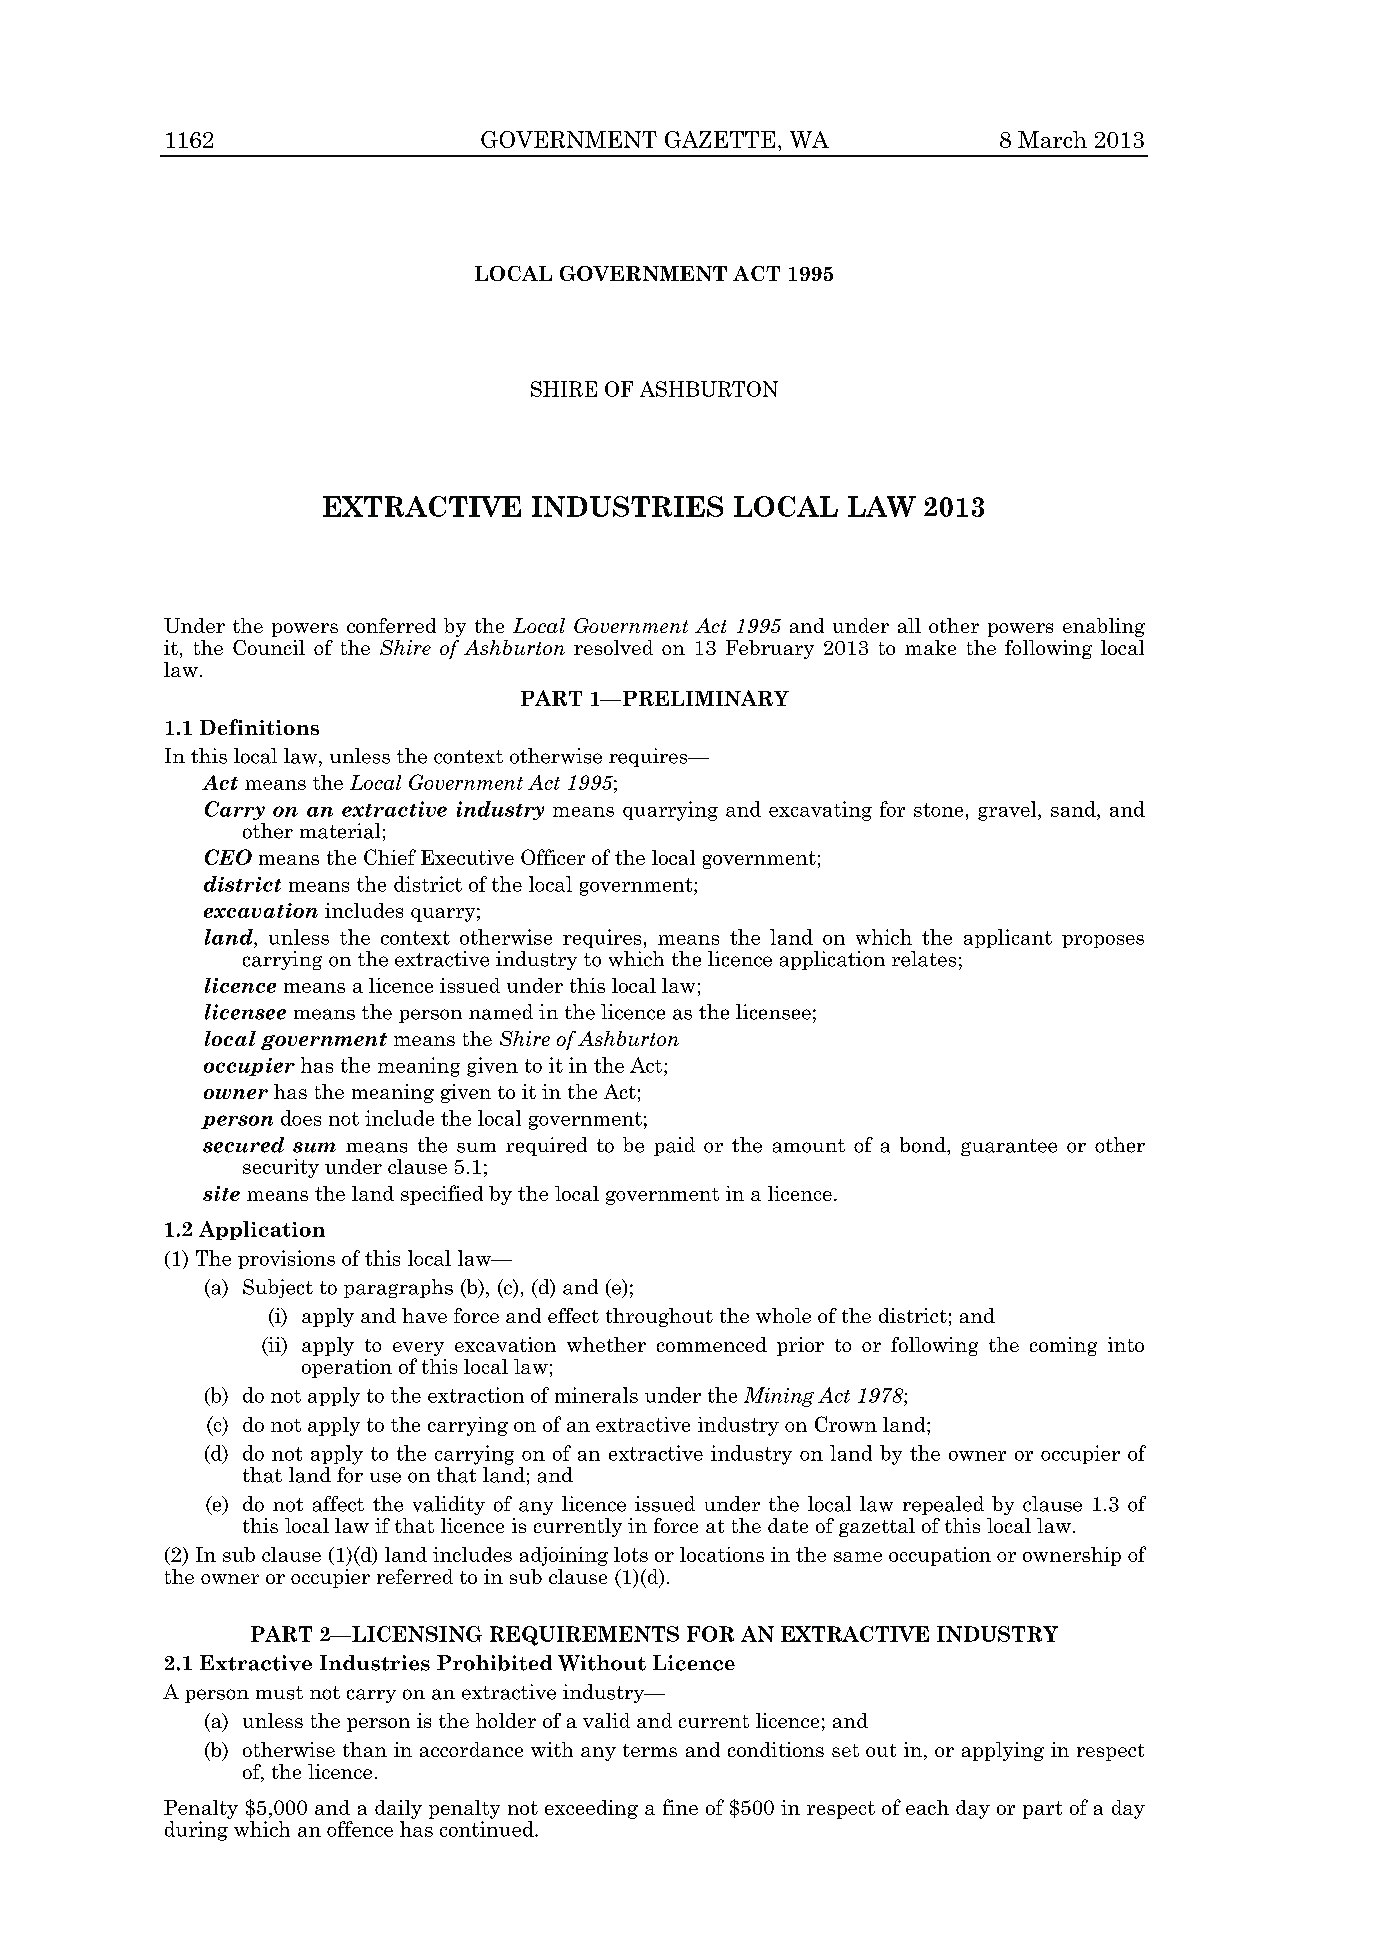  I want to click on terms, so click(650, 1750).
